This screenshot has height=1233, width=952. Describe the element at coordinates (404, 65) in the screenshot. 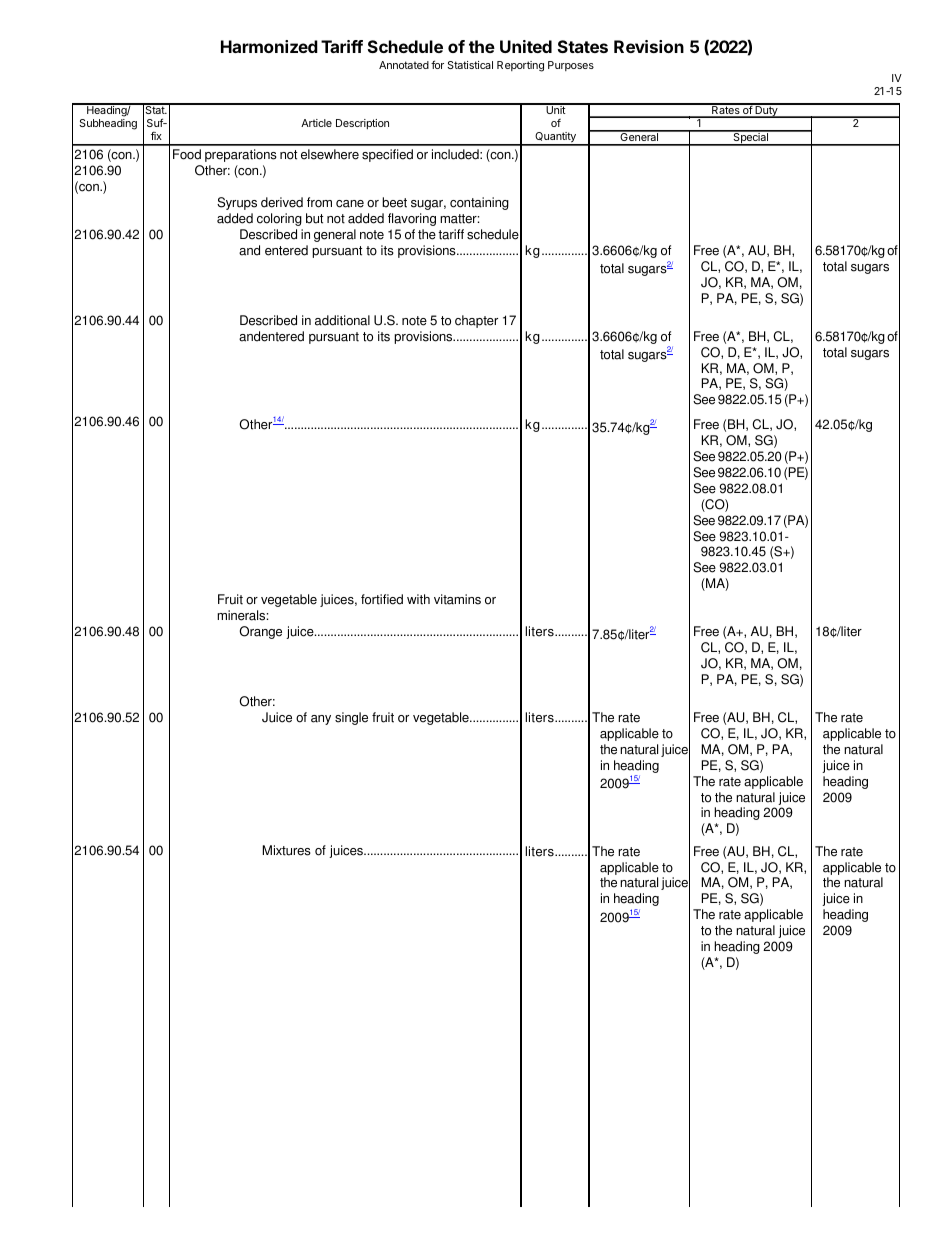

I see `Annotated` at that location.
